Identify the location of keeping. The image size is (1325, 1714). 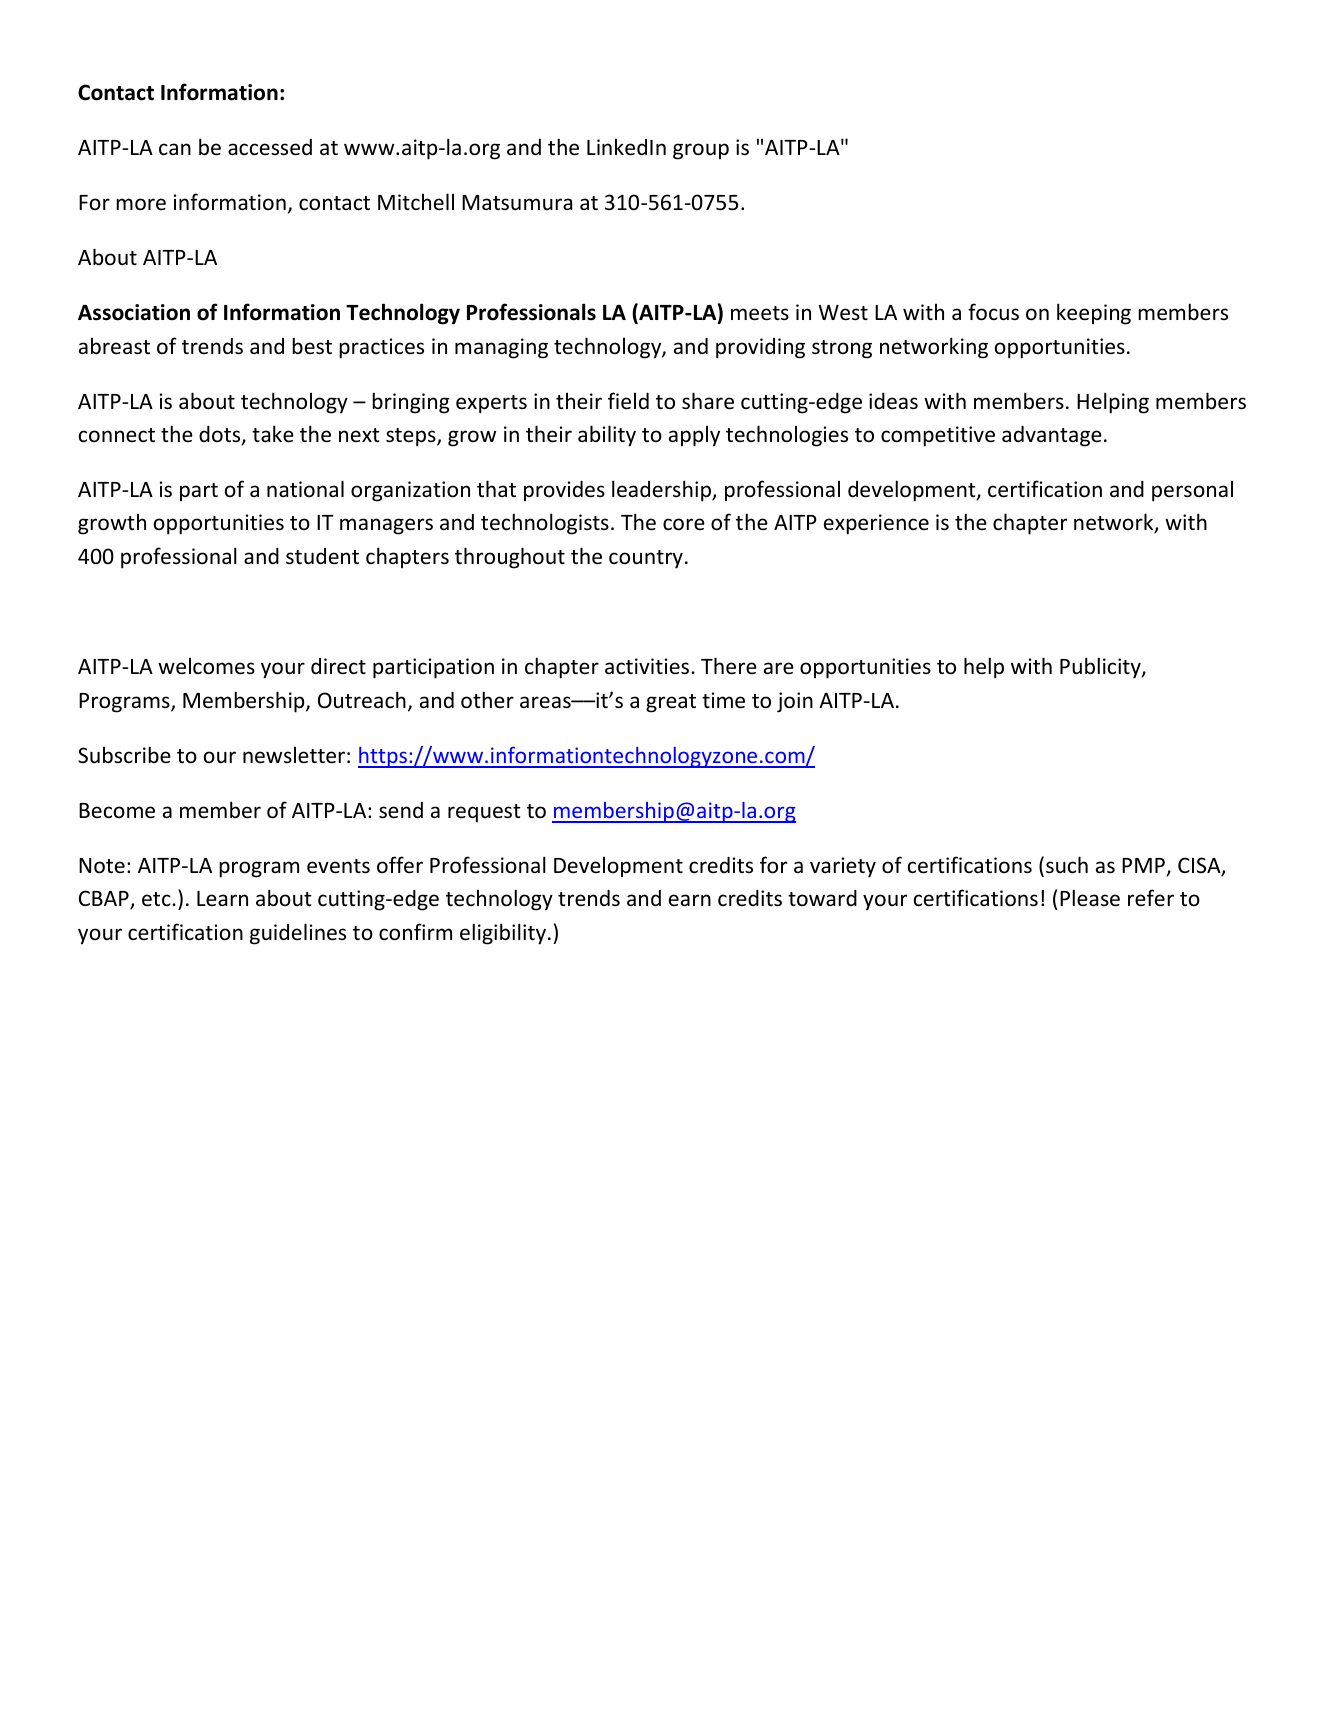
(1094, 314).
